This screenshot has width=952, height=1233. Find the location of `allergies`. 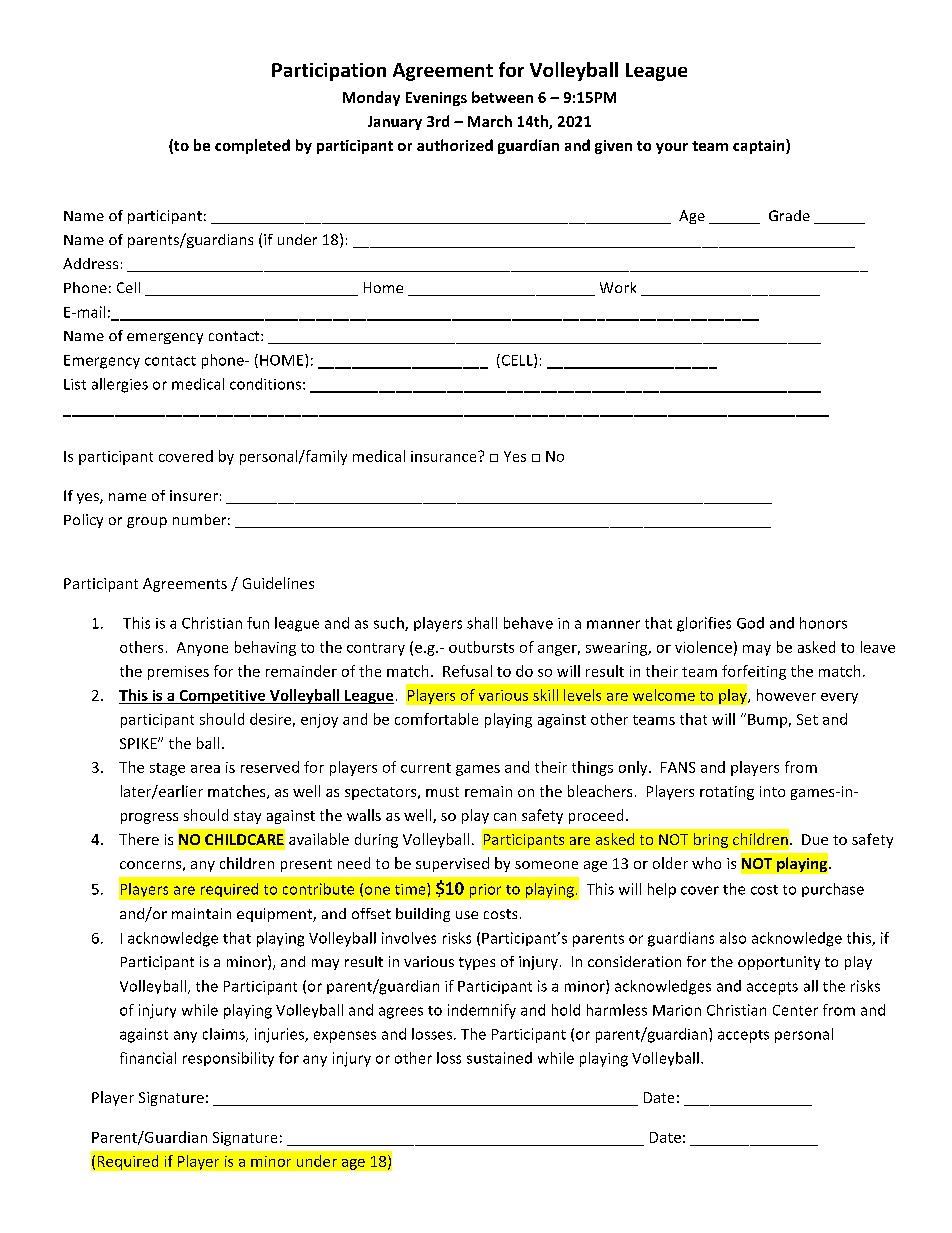

allergies is located at coordinates (120, 385).
